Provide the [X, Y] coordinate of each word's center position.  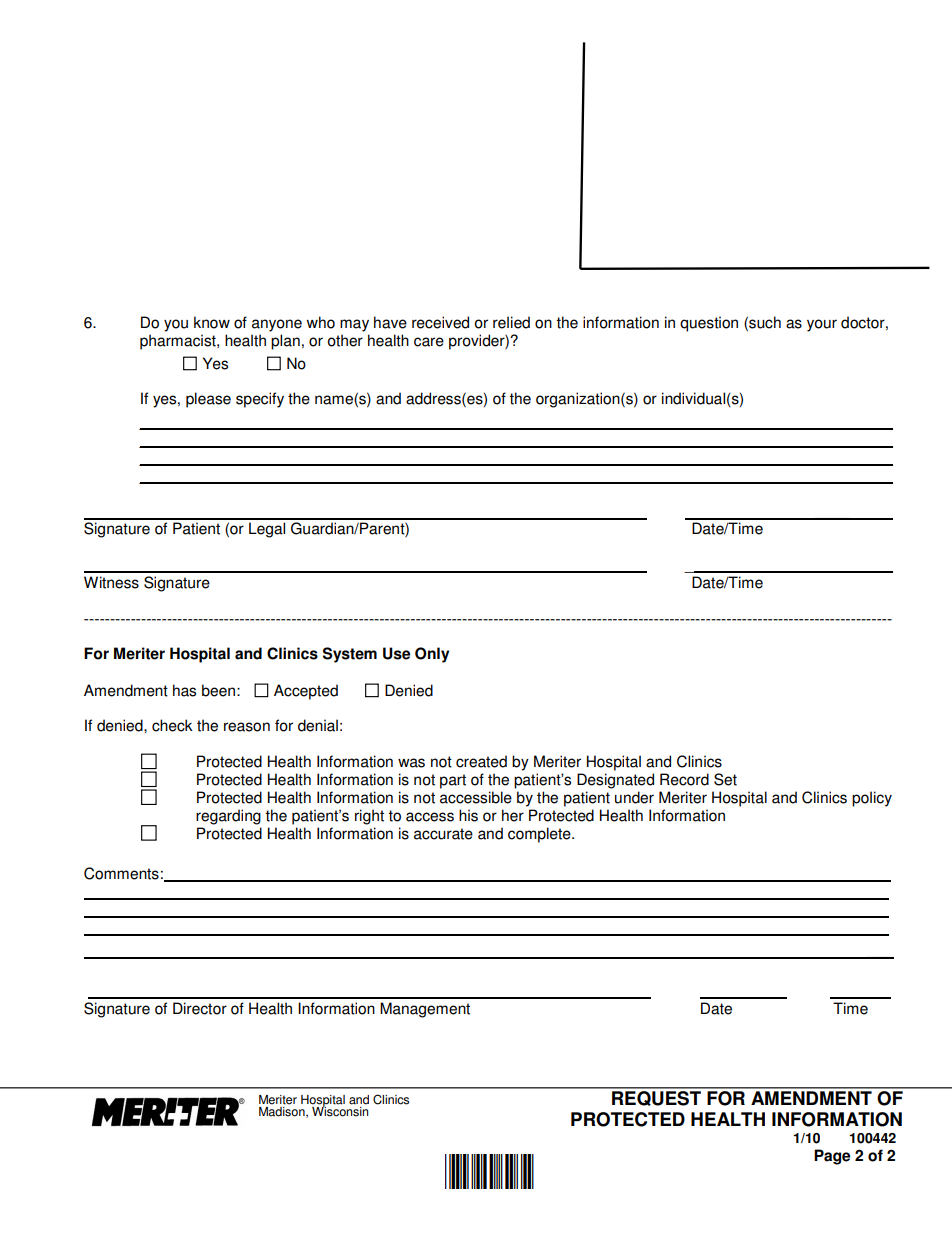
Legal [267, 530]
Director [200, 1008]
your [822, 325]
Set [725, 779]
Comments [121, 873]
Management [425, 1010]
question [709, 324]
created [481, 761]
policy [872, 799]
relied [511, 322]
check [172, 725]
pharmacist [179, 342]
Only [432, 655]
